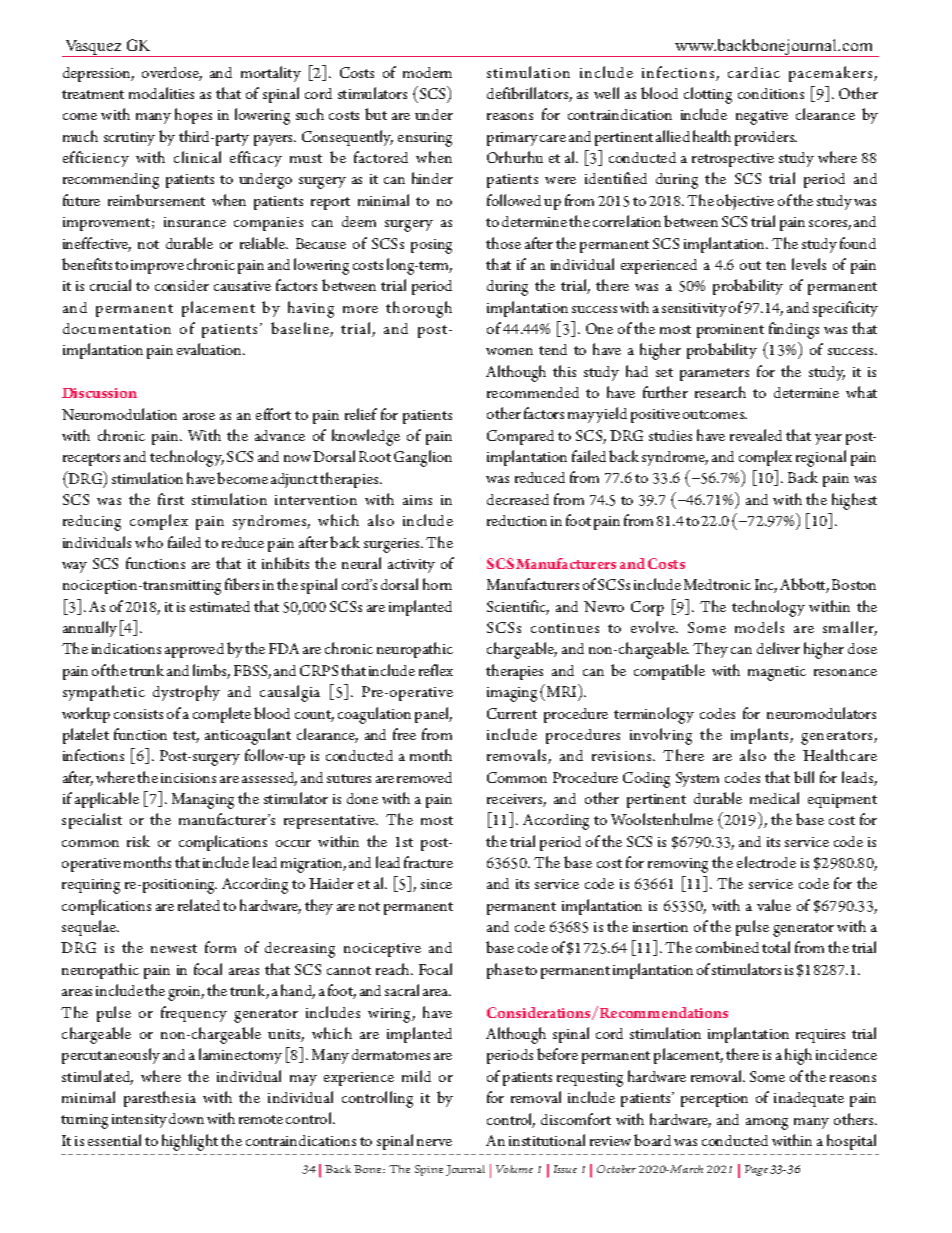  Describe the element at coordinates (186, 1118) in the screenshot. I see `down` at that location.
